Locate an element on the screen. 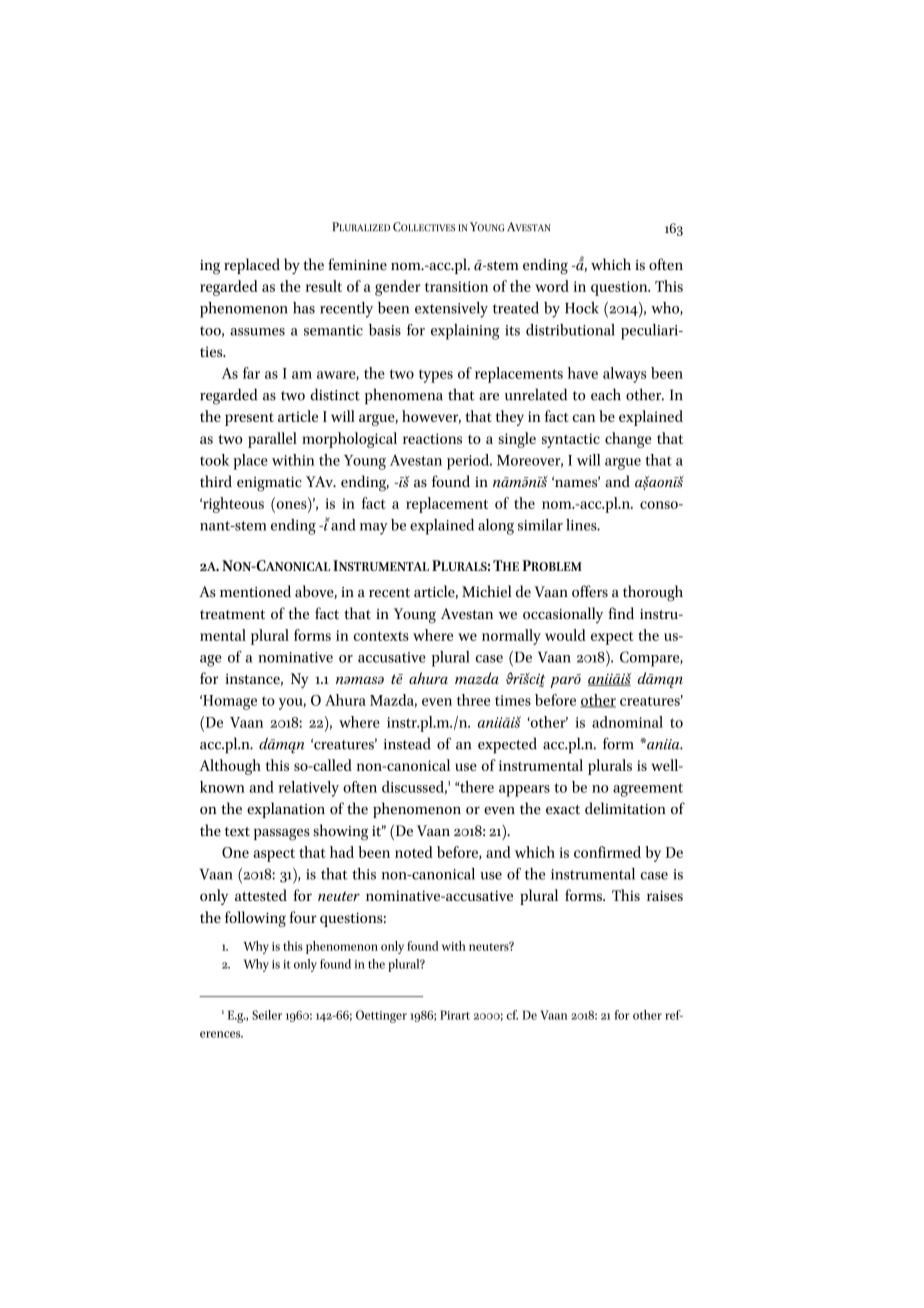 The width and height of the screenshot is (924, 1308). similar is located at coordinates (540, 525).
